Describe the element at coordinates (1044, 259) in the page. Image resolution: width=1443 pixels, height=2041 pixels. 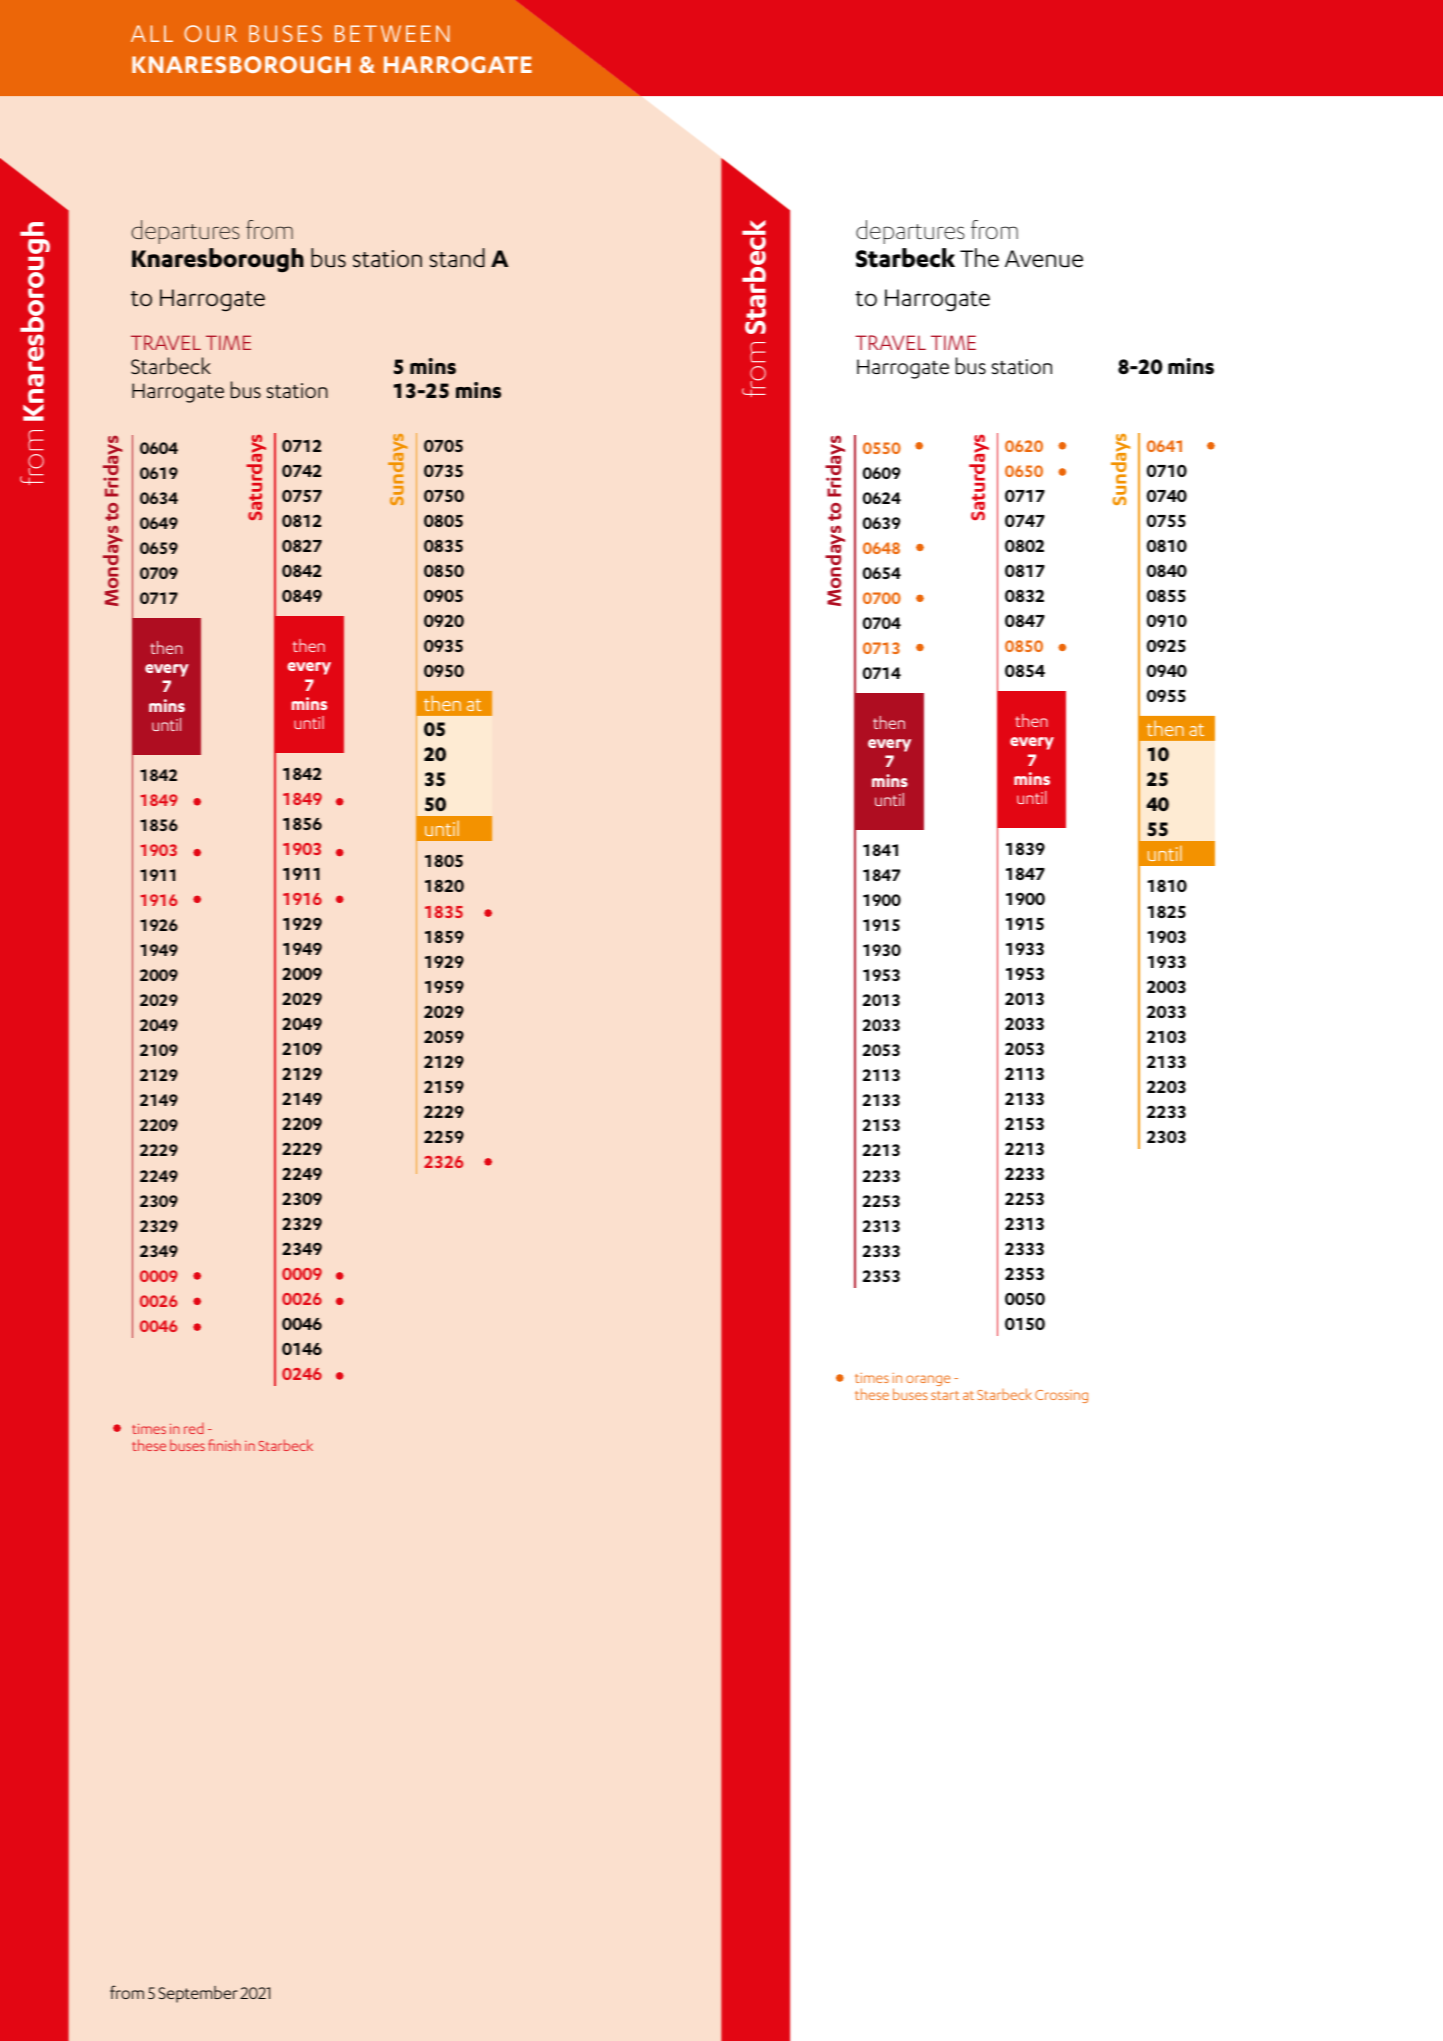
I see `Avenue` at that location.
